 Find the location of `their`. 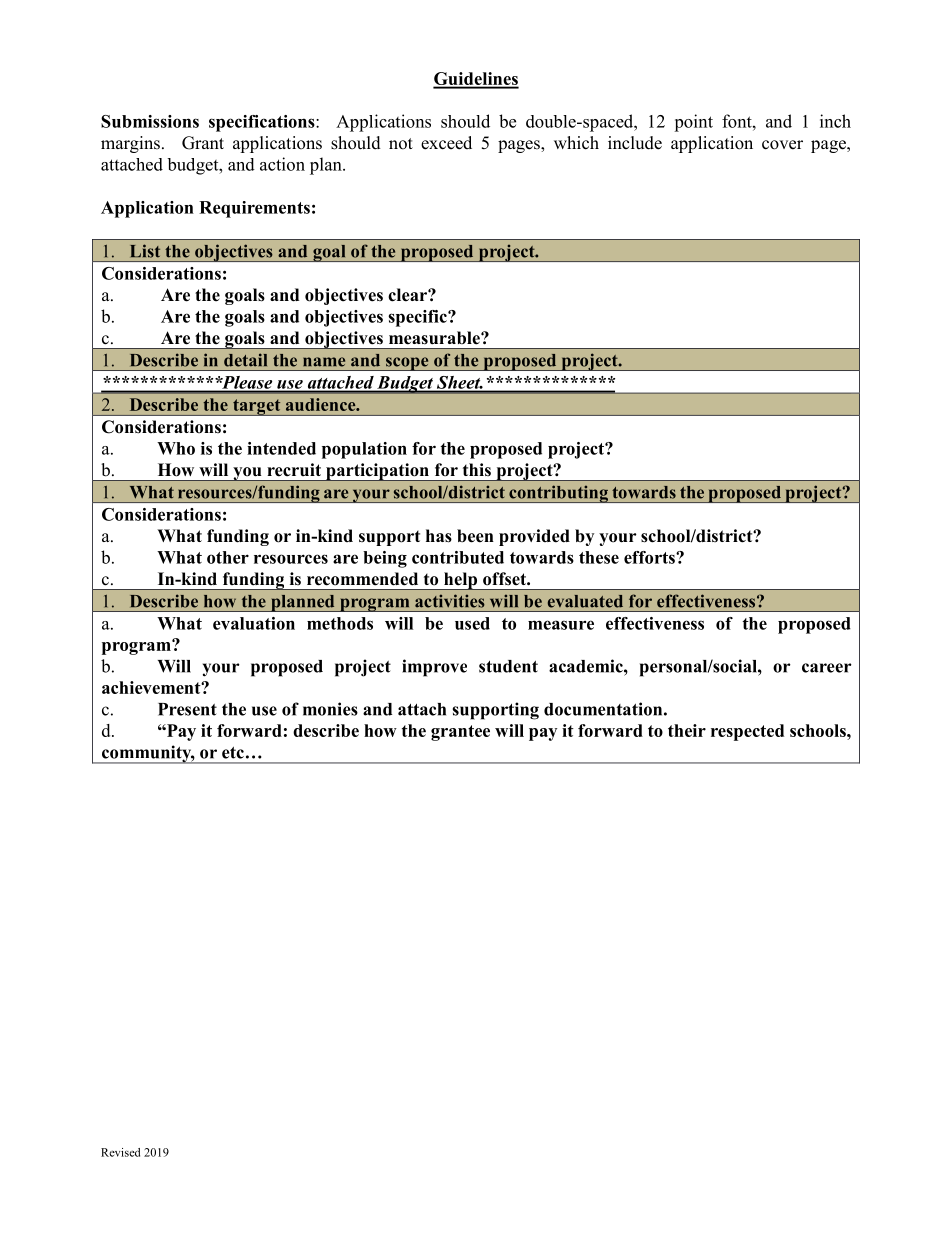

their is located at coordinates (687, 730).
